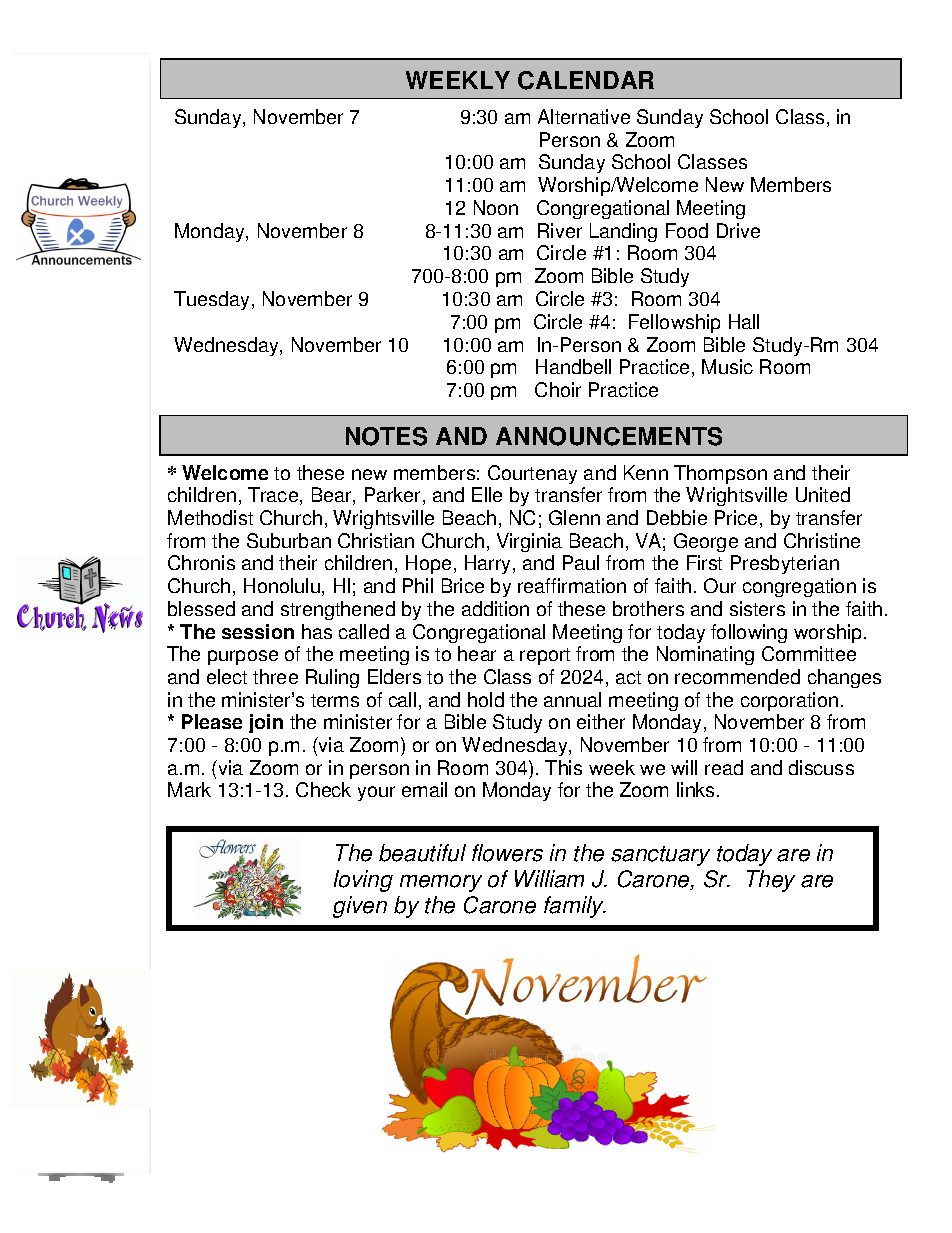  I want to click on sanctuary, so click(660, 856).
